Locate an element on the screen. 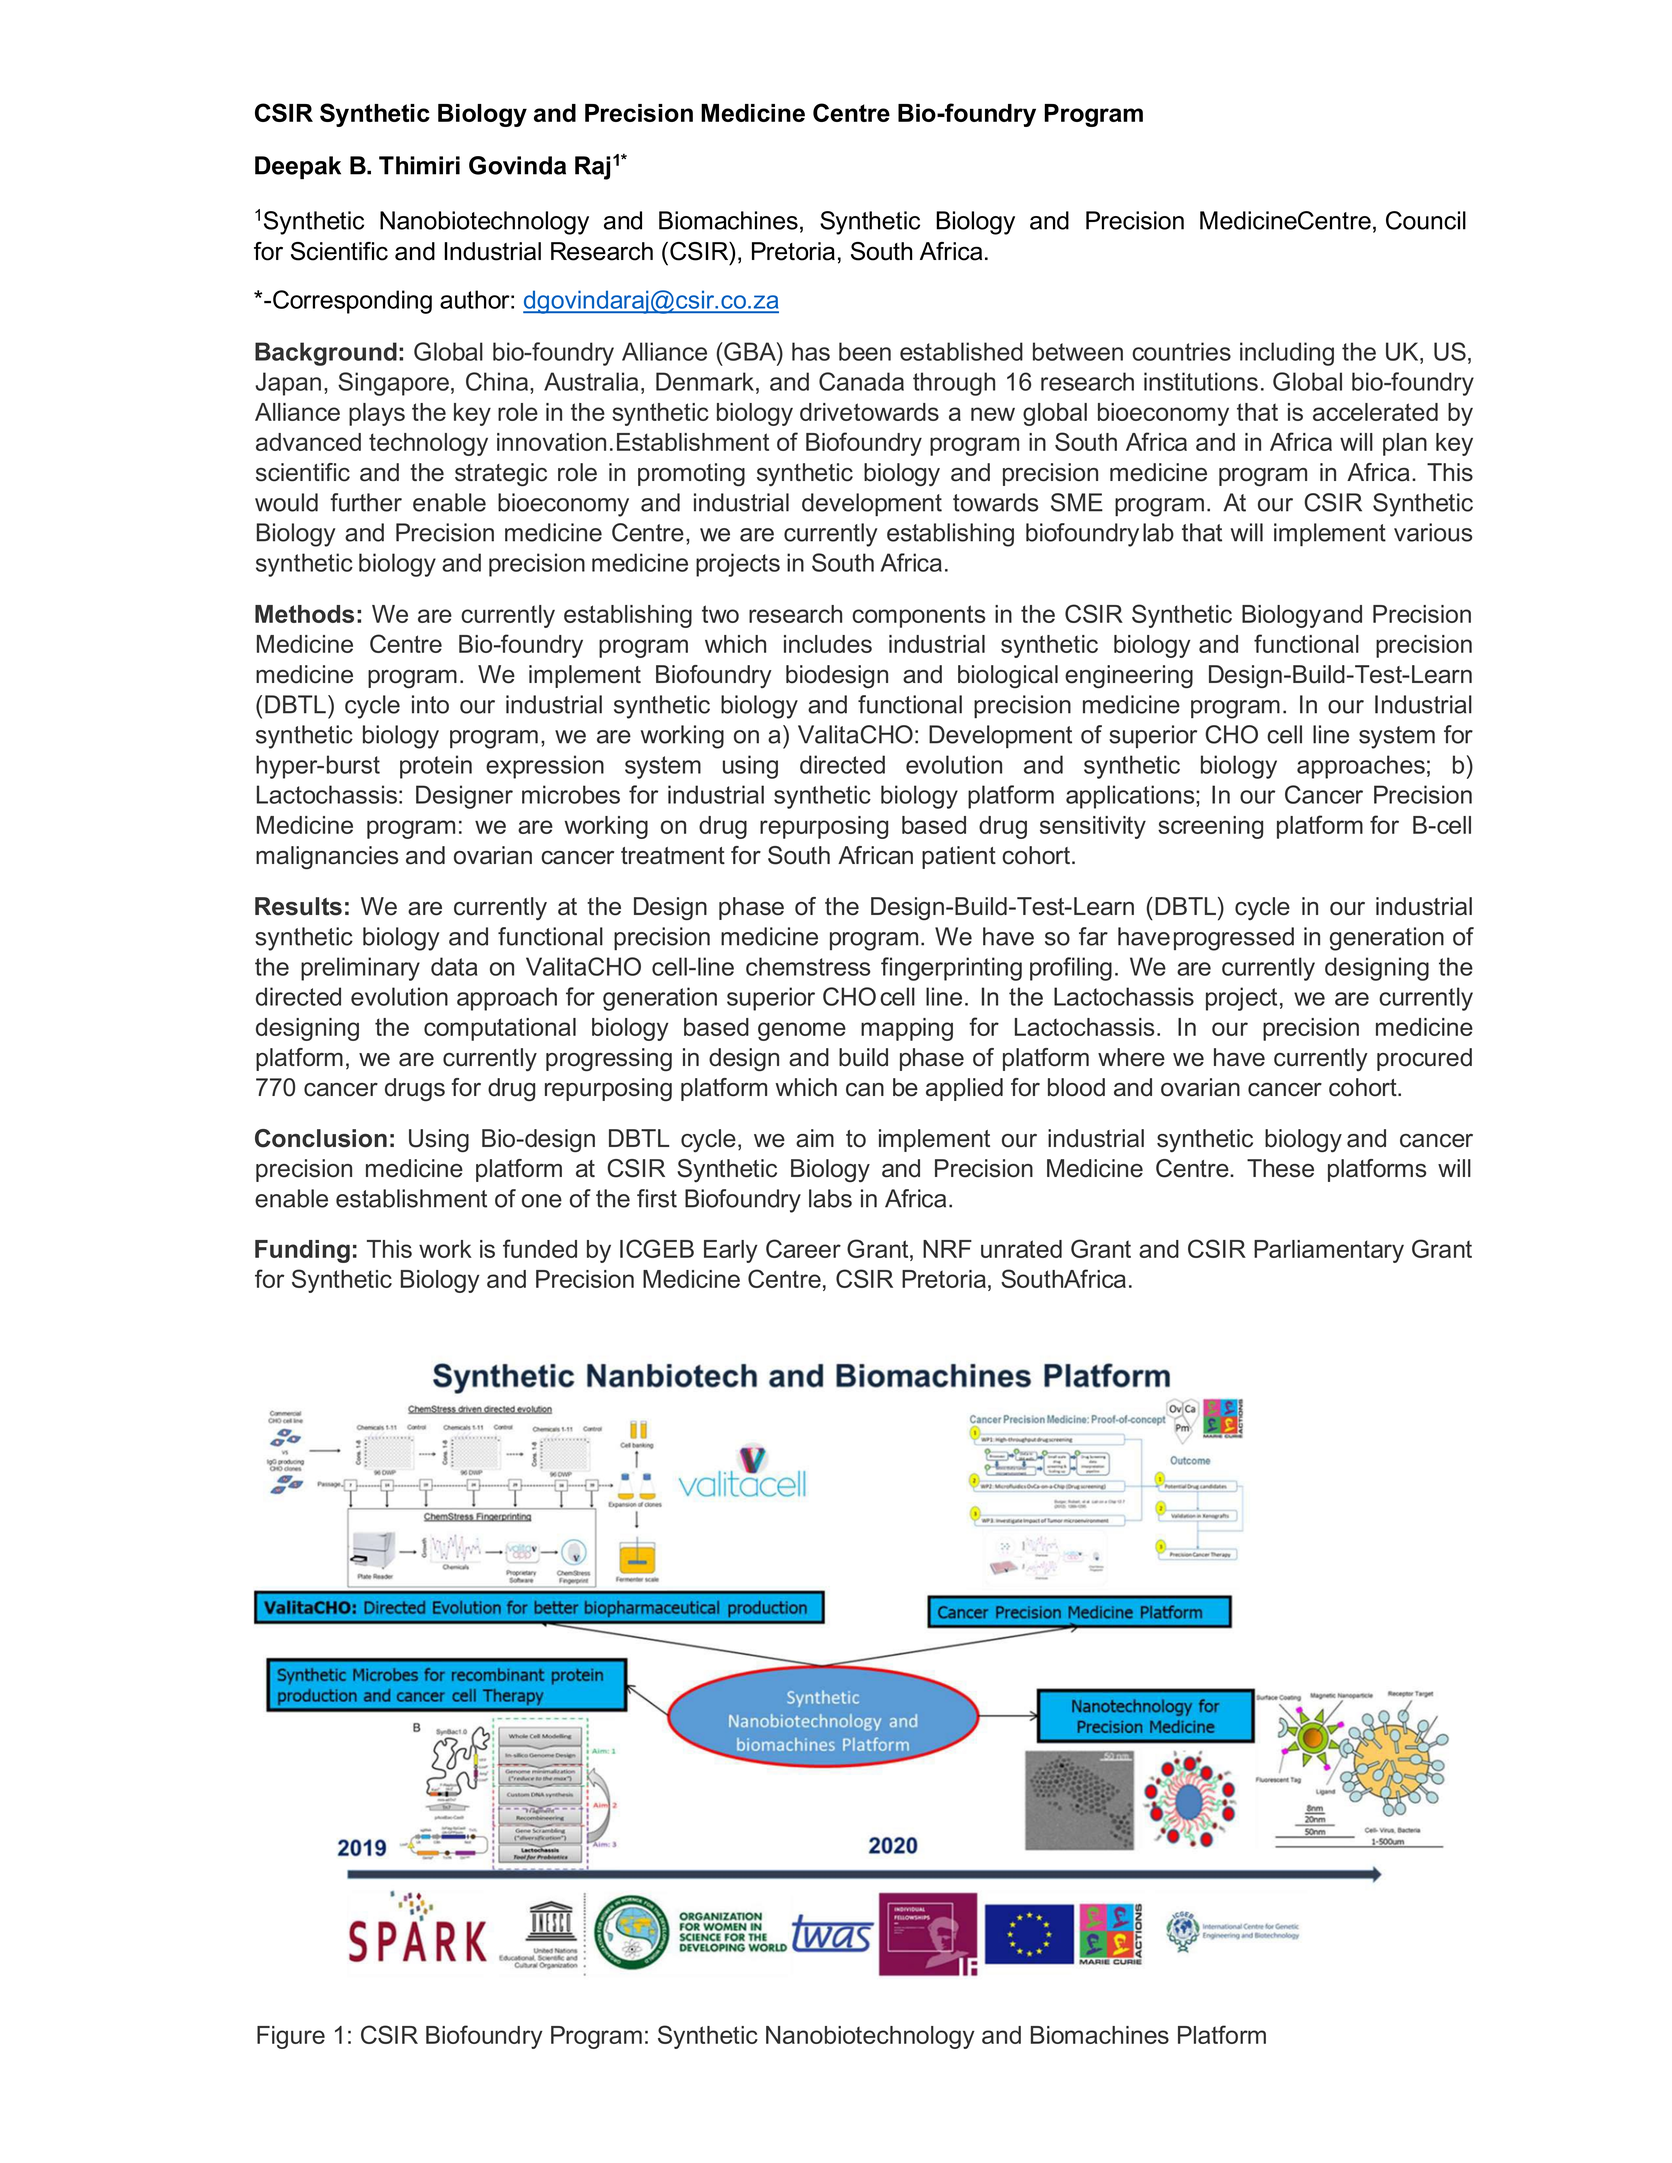  NRF is located at coordinates (947, 1249).
